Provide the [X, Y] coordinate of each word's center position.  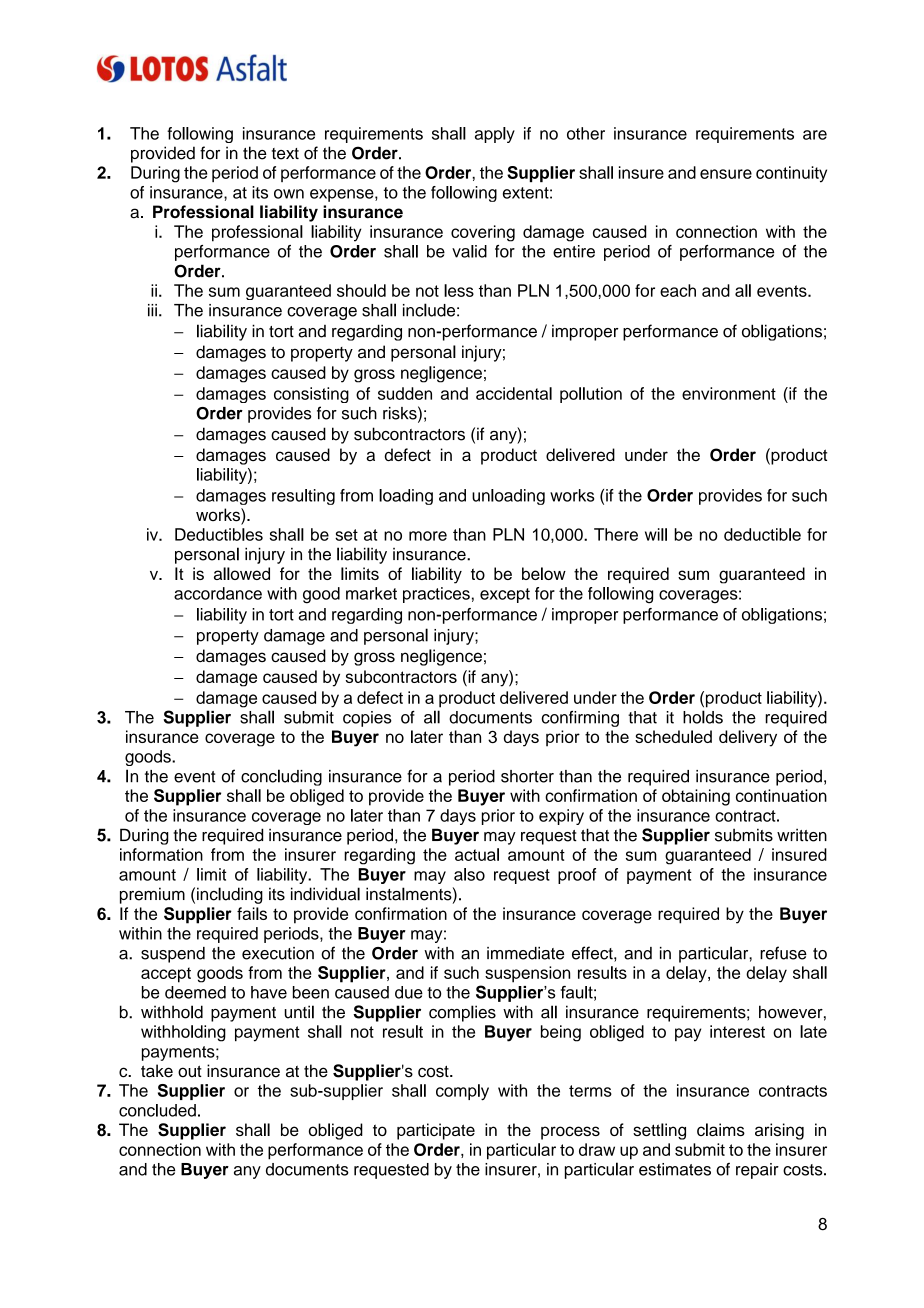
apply [495, 135]
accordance [218, 593]
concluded [157, 1110]
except [505, 595]
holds [703, 717]
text [285, 154]
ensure [726, 174]
